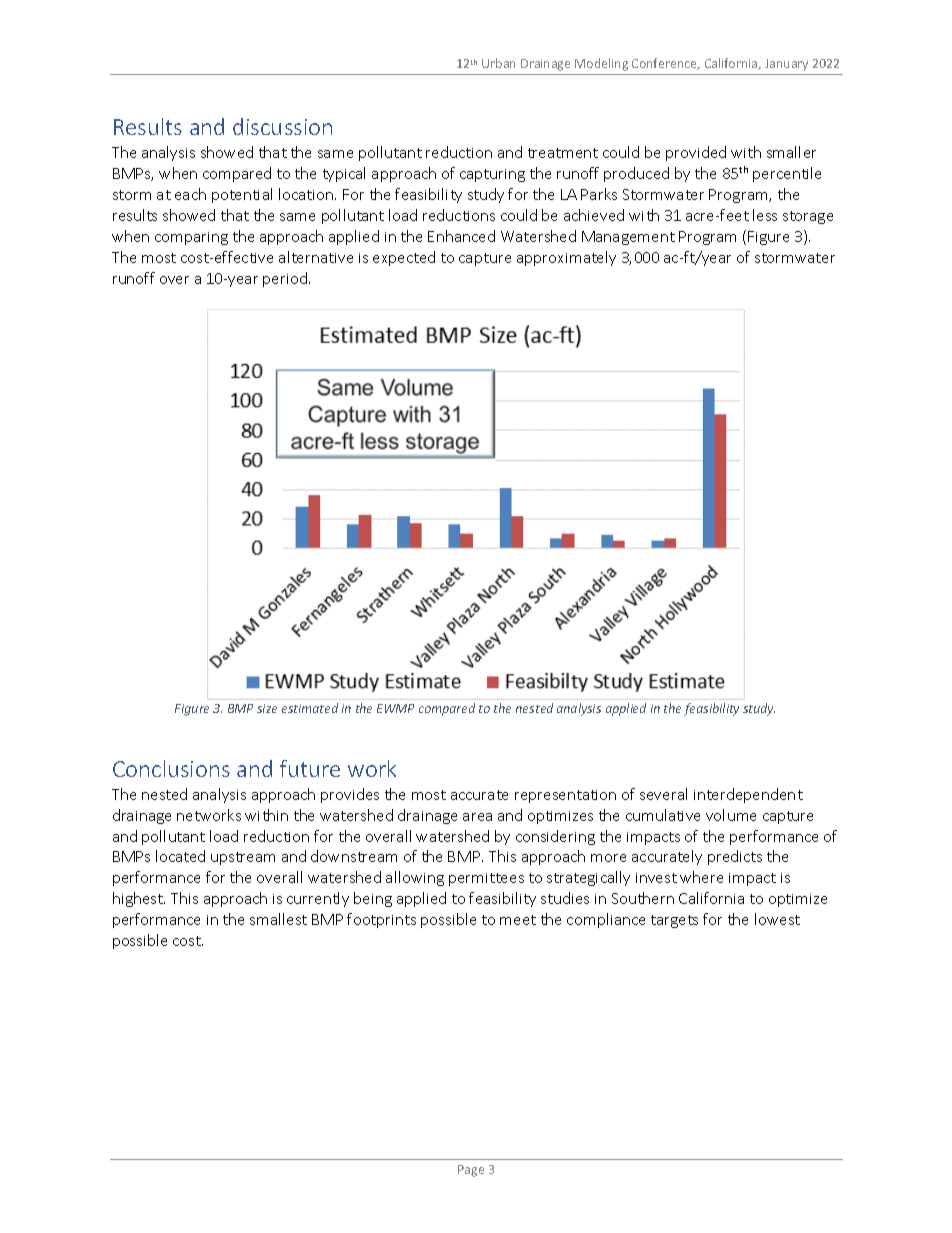 The width and height of the page is (952, 1233). Describe the element at coordinates (286, 279) in the page. I see `period` at that location.
